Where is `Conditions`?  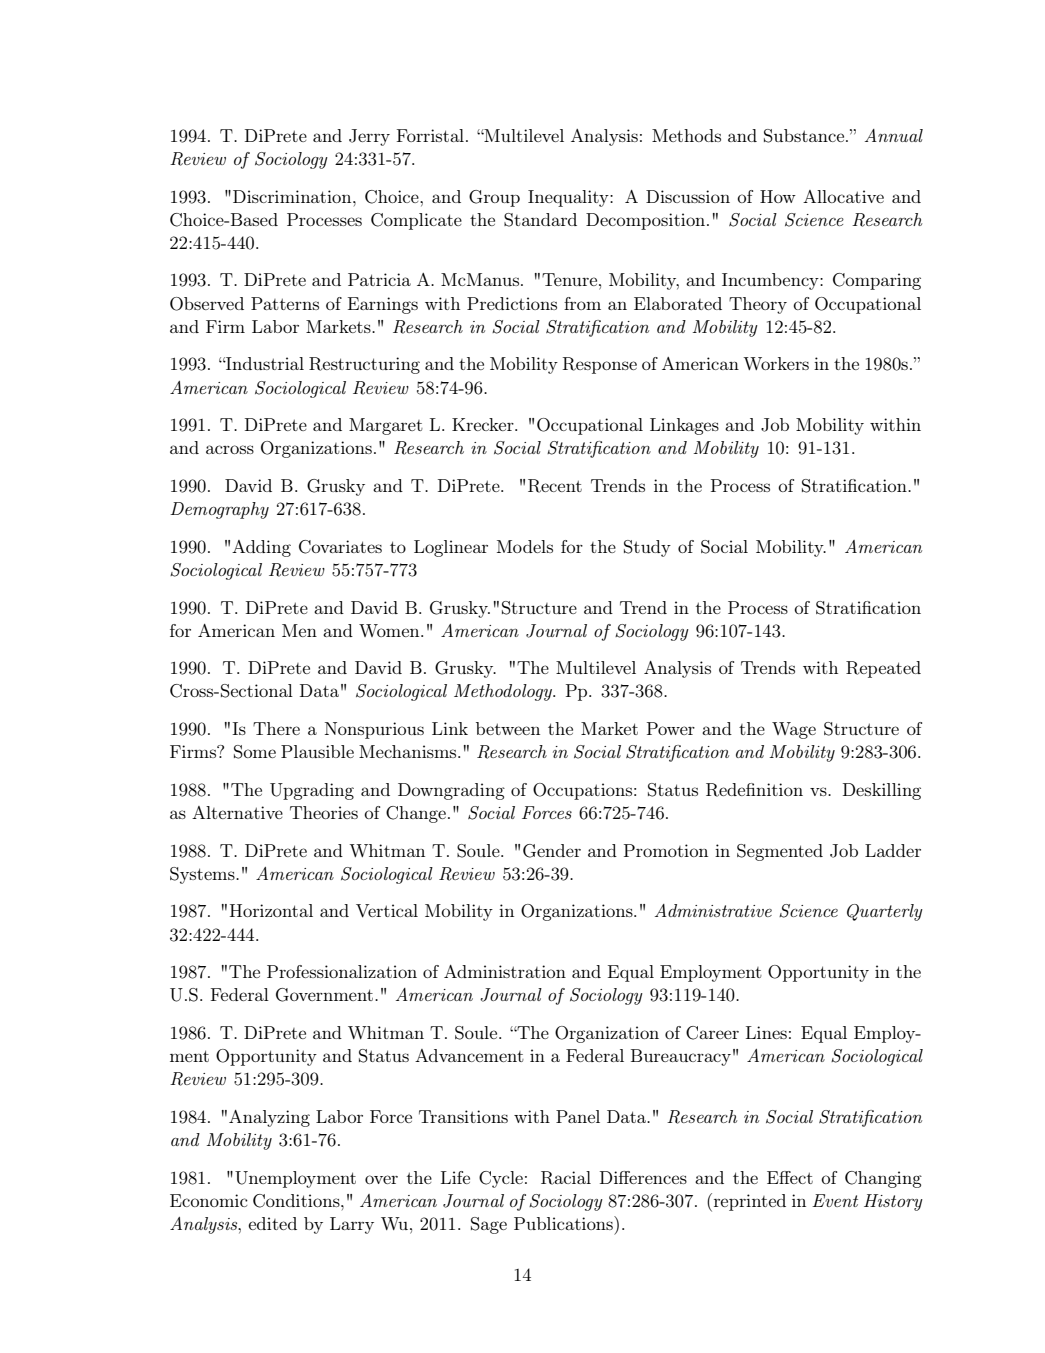
Conditions is located at coordinates (297, 1201).
